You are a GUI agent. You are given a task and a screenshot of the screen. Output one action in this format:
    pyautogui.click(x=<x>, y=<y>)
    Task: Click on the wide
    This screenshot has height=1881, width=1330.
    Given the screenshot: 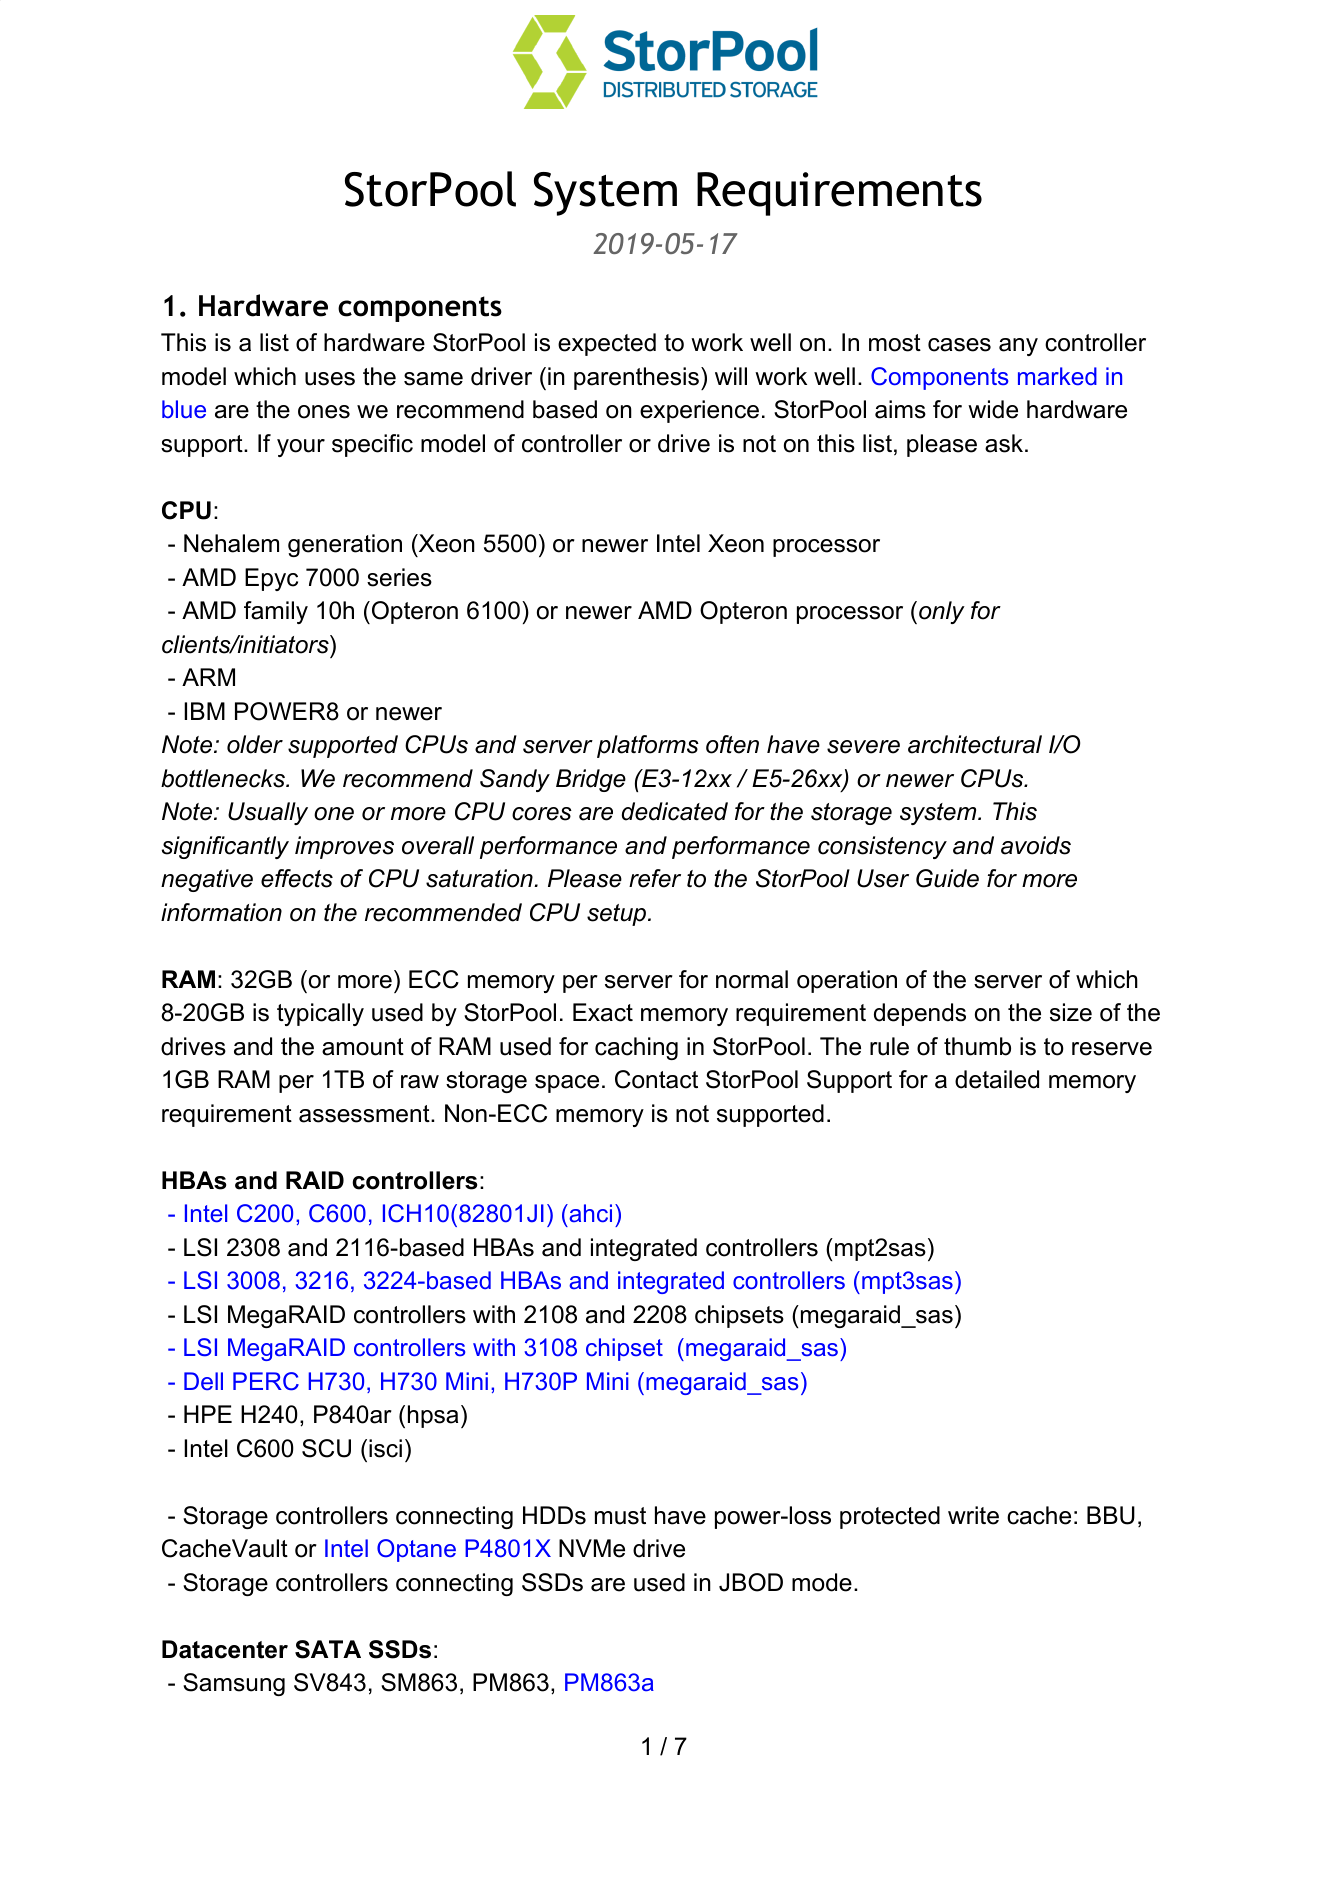 What is the action you would take?
    pyautogui.click(x=993, y=409)
